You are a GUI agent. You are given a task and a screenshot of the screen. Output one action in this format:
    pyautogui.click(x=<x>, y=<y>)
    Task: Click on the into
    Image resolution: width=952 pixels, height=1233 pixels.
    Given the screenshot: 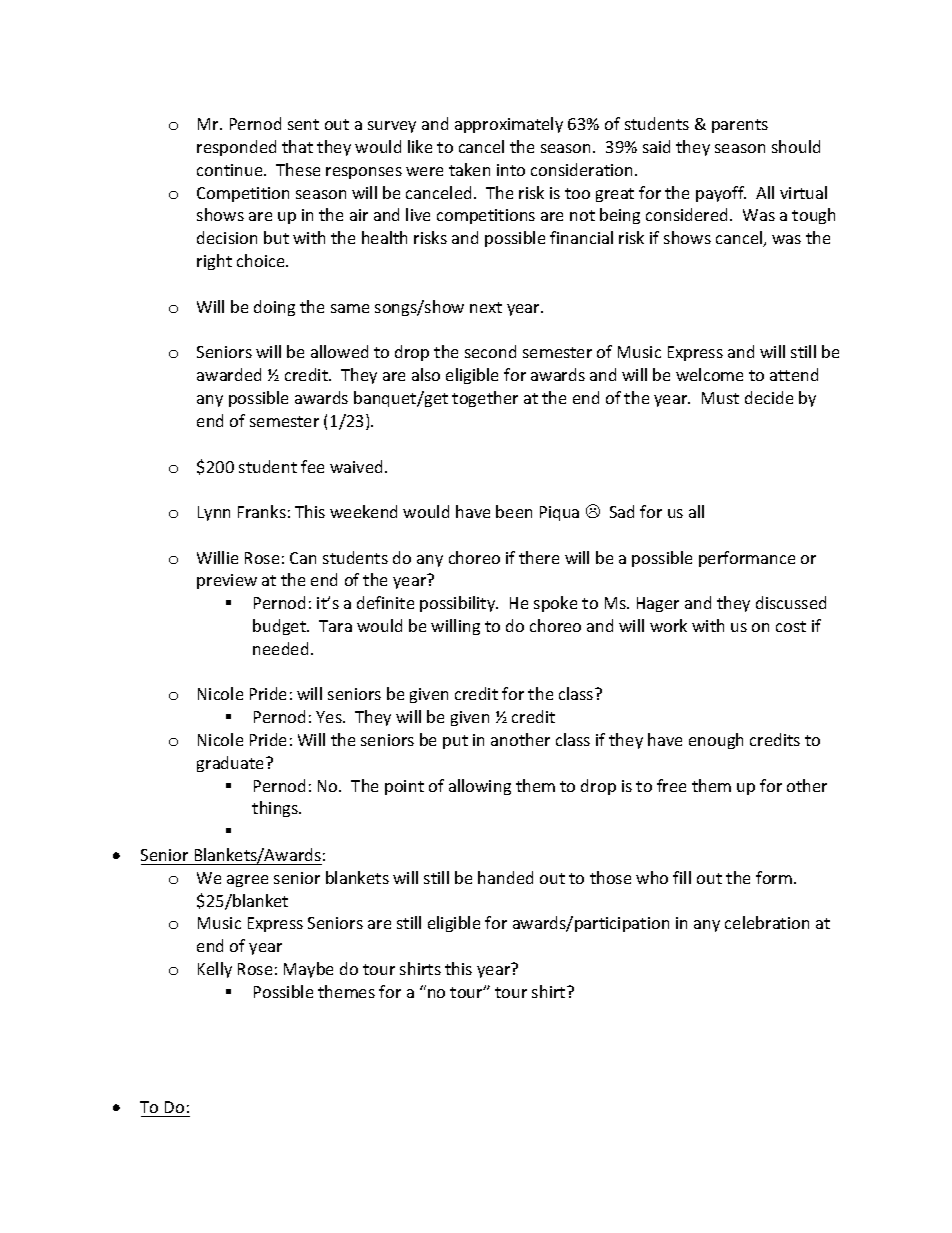 What is the action you would take?
    pyautogui.click(x=511, y=170)
